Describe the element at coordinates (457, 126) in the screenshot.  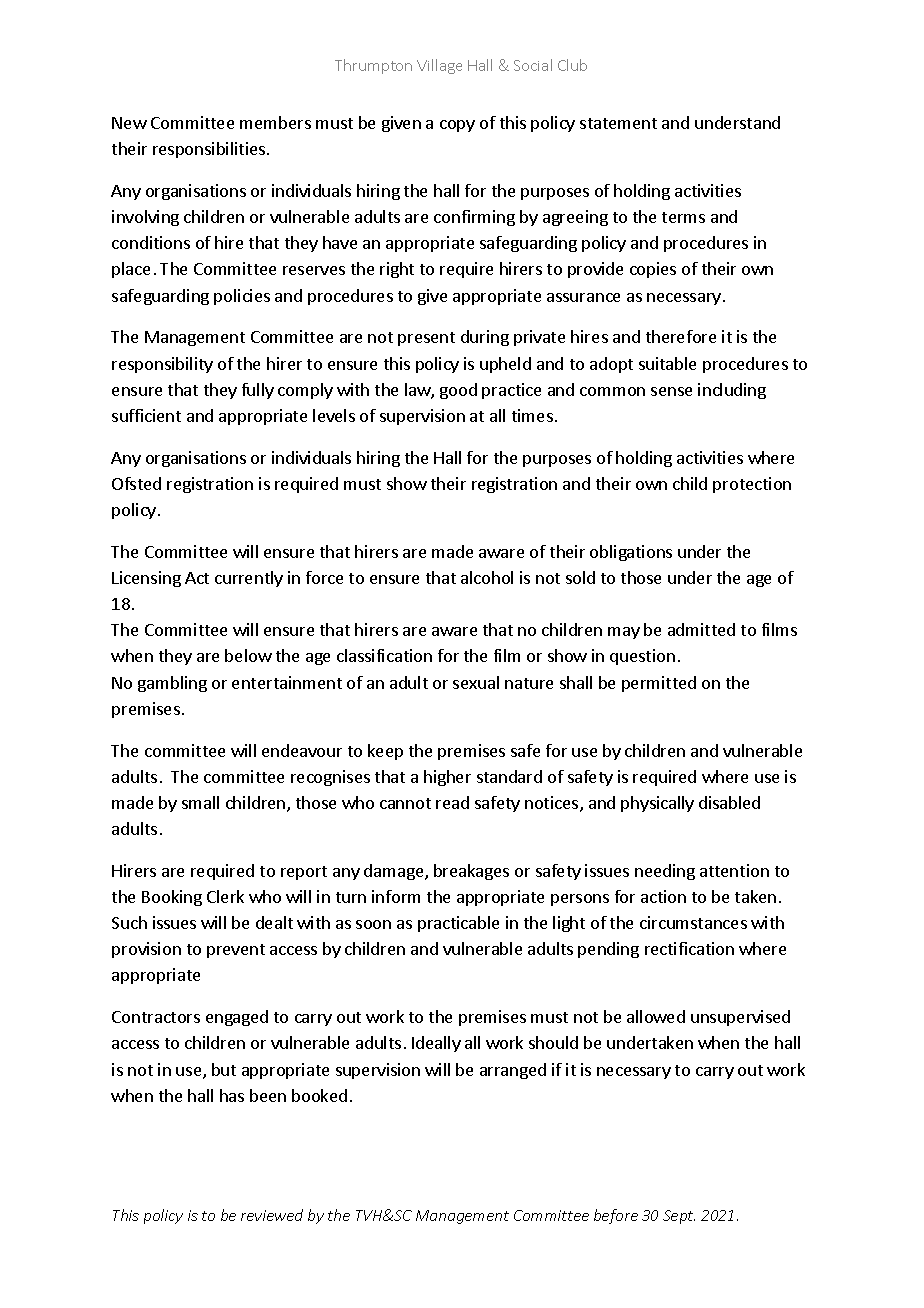
I see `copy` at that location.
